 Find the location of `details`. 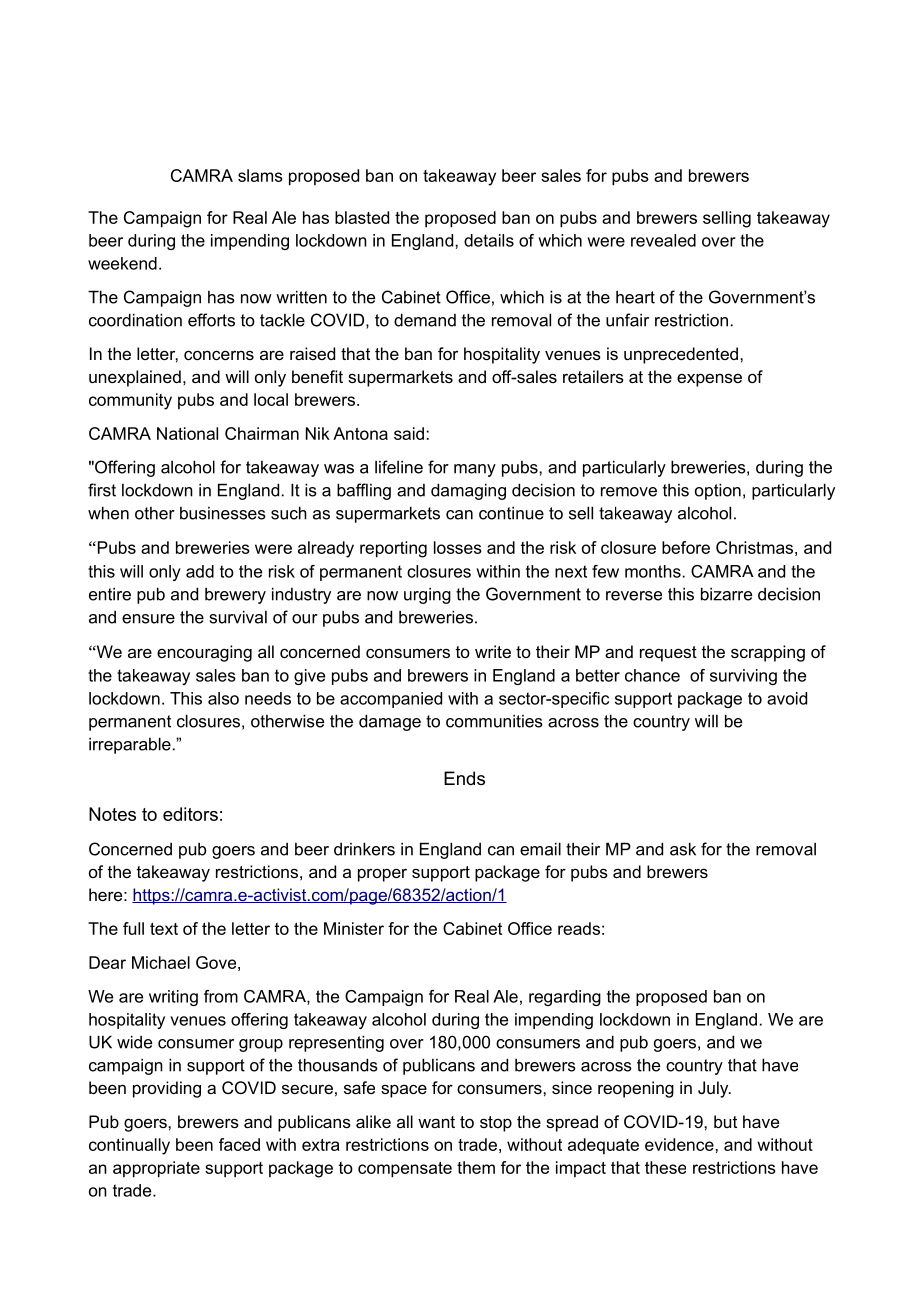

details is located at coordinates (489, 240).
